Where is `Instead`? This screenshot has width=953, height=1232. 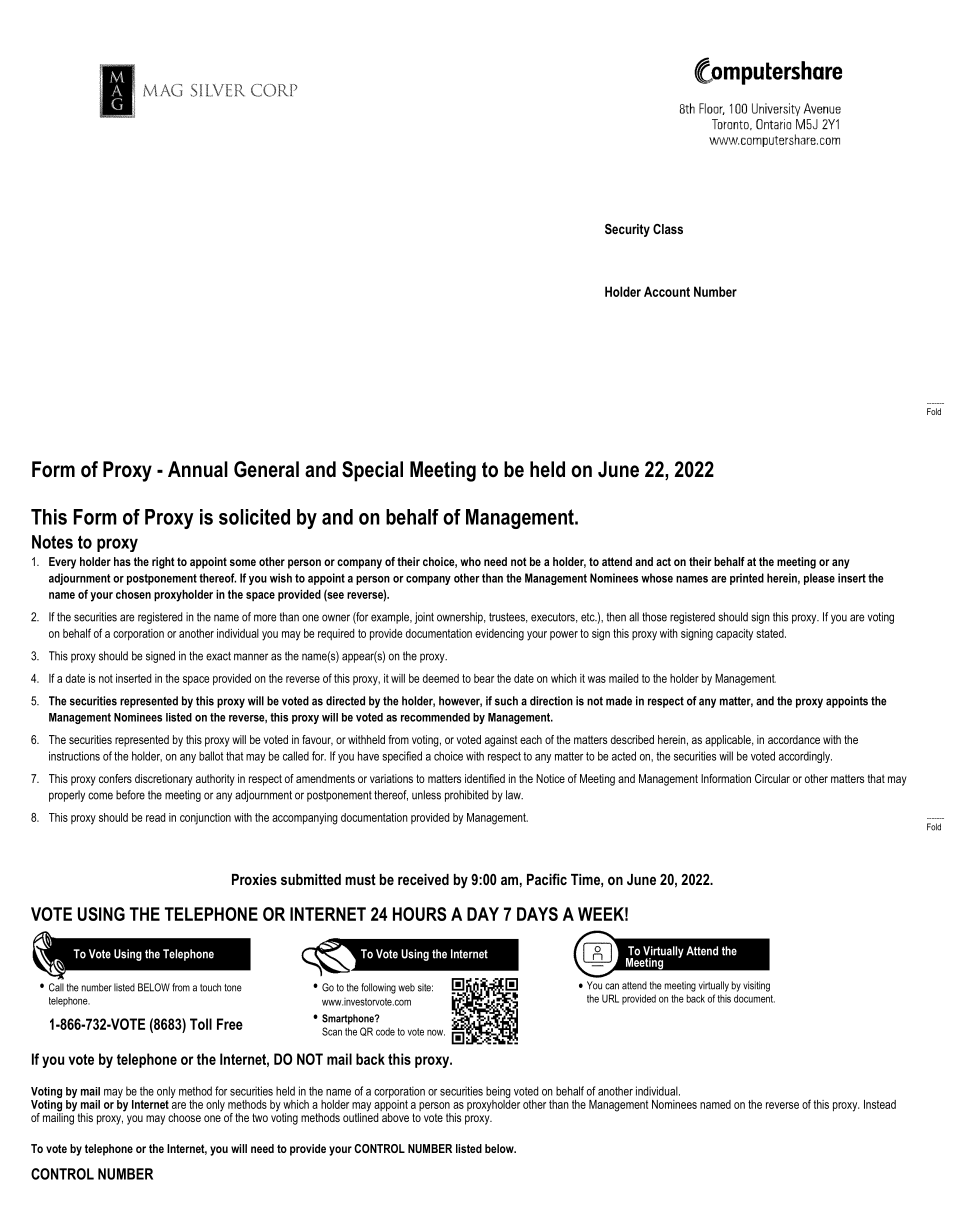
Instead is located at coordinates (880, 1104).
